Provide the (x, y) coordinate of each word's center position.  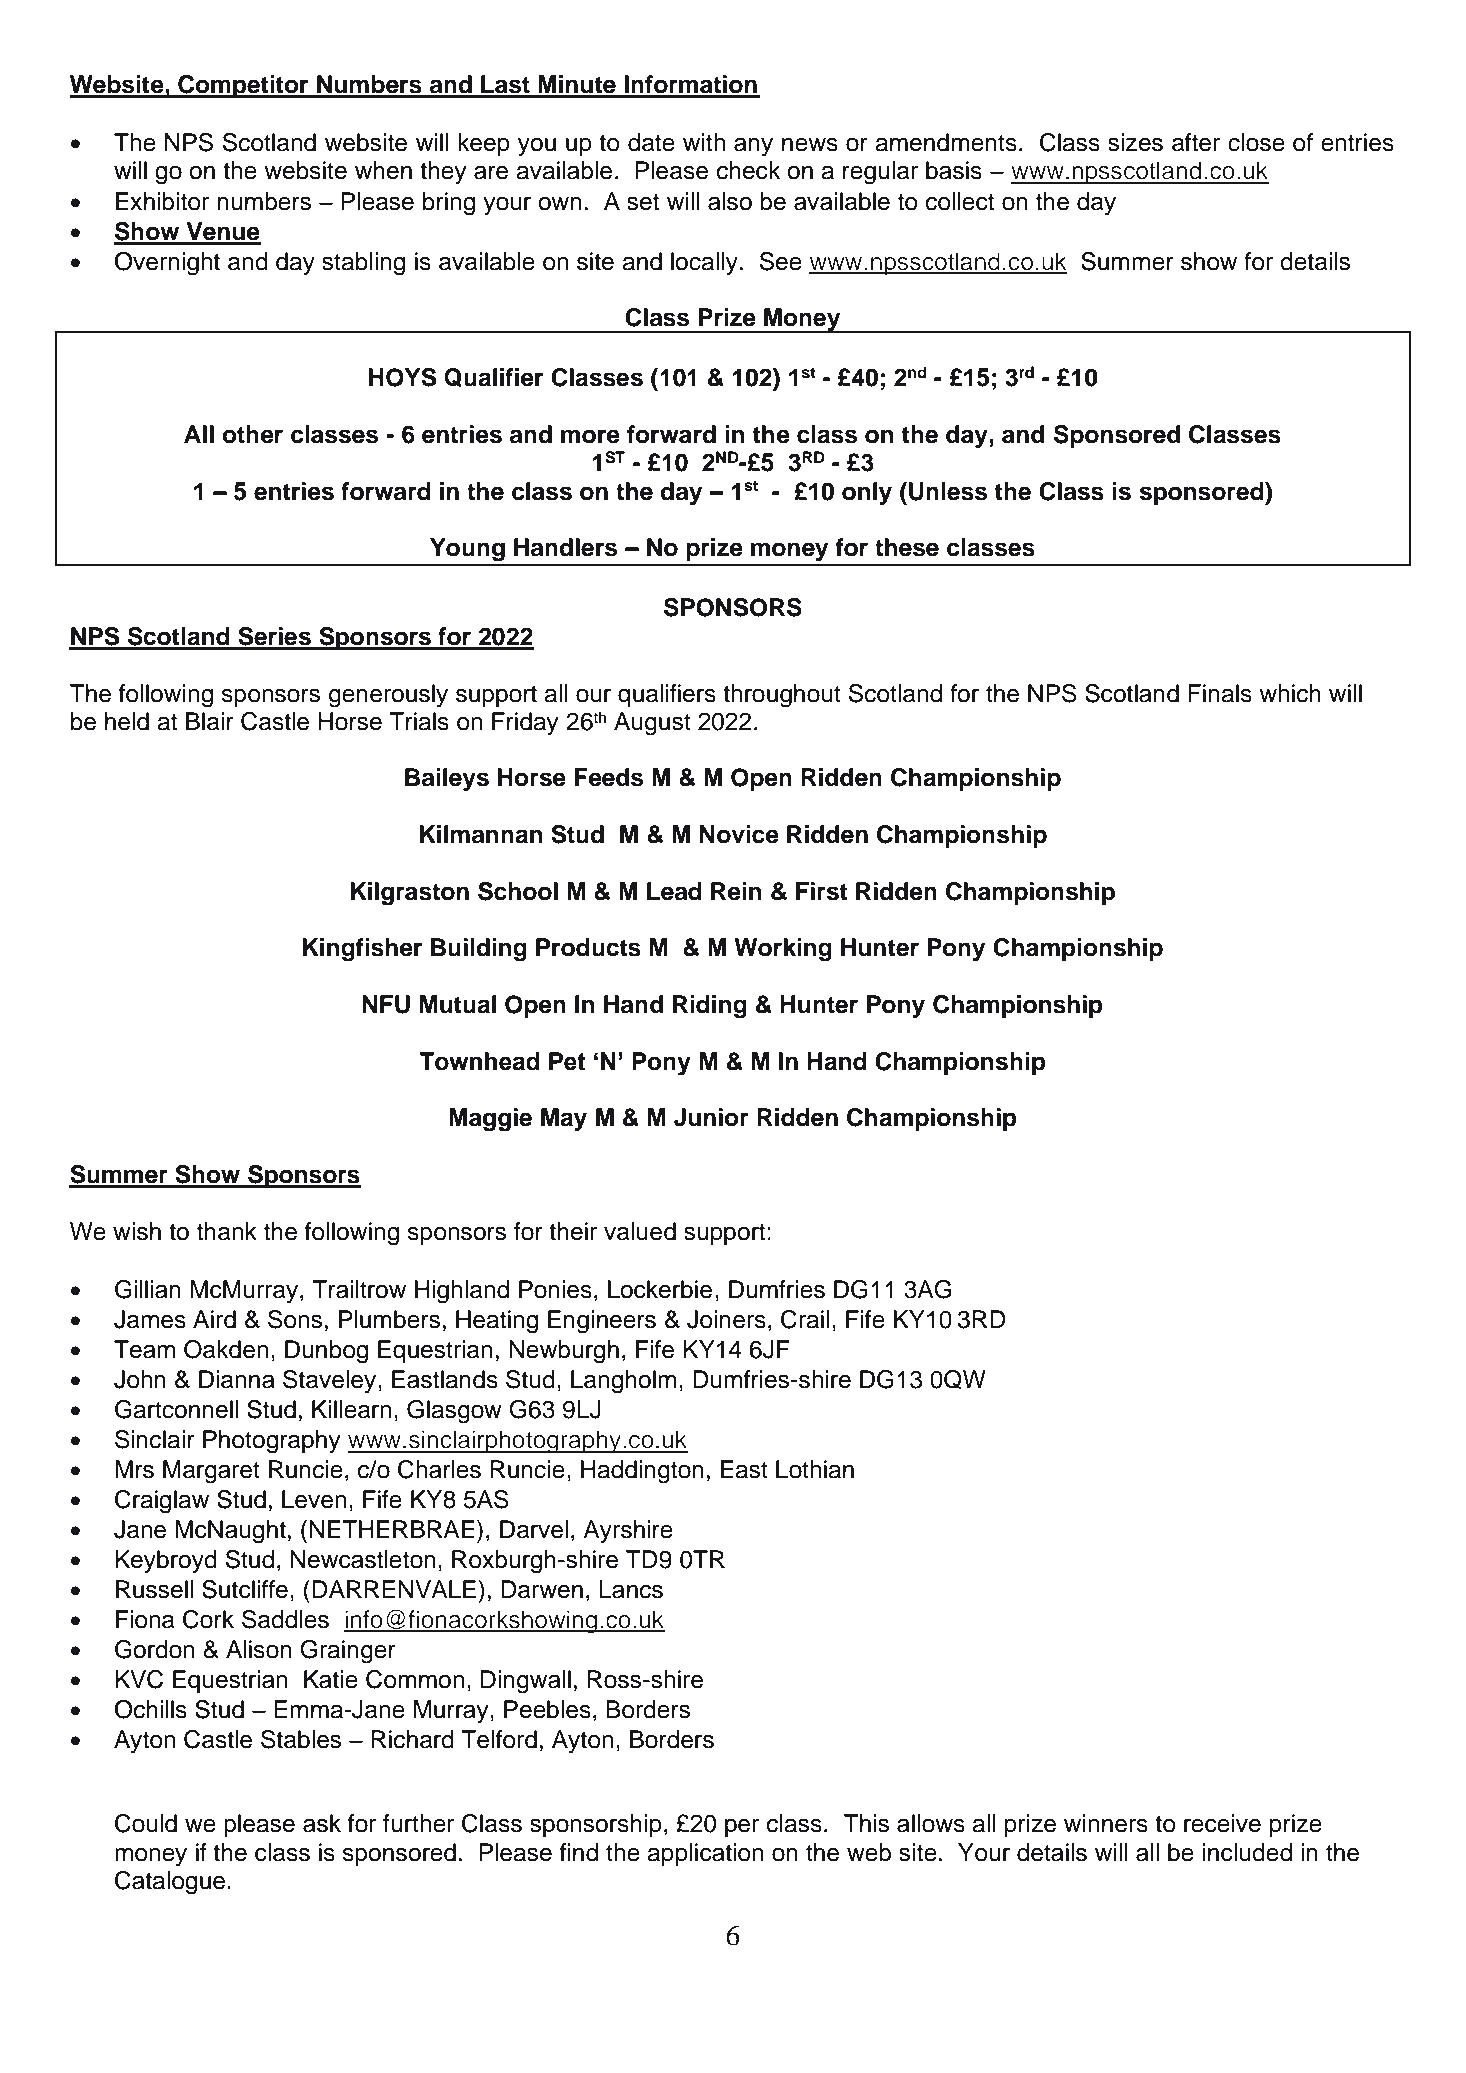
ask (322, 1823)
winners (1106, 1823)
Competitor (243, 86)
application (705, 1854)
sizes (1135, 142)
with (704, 142)
